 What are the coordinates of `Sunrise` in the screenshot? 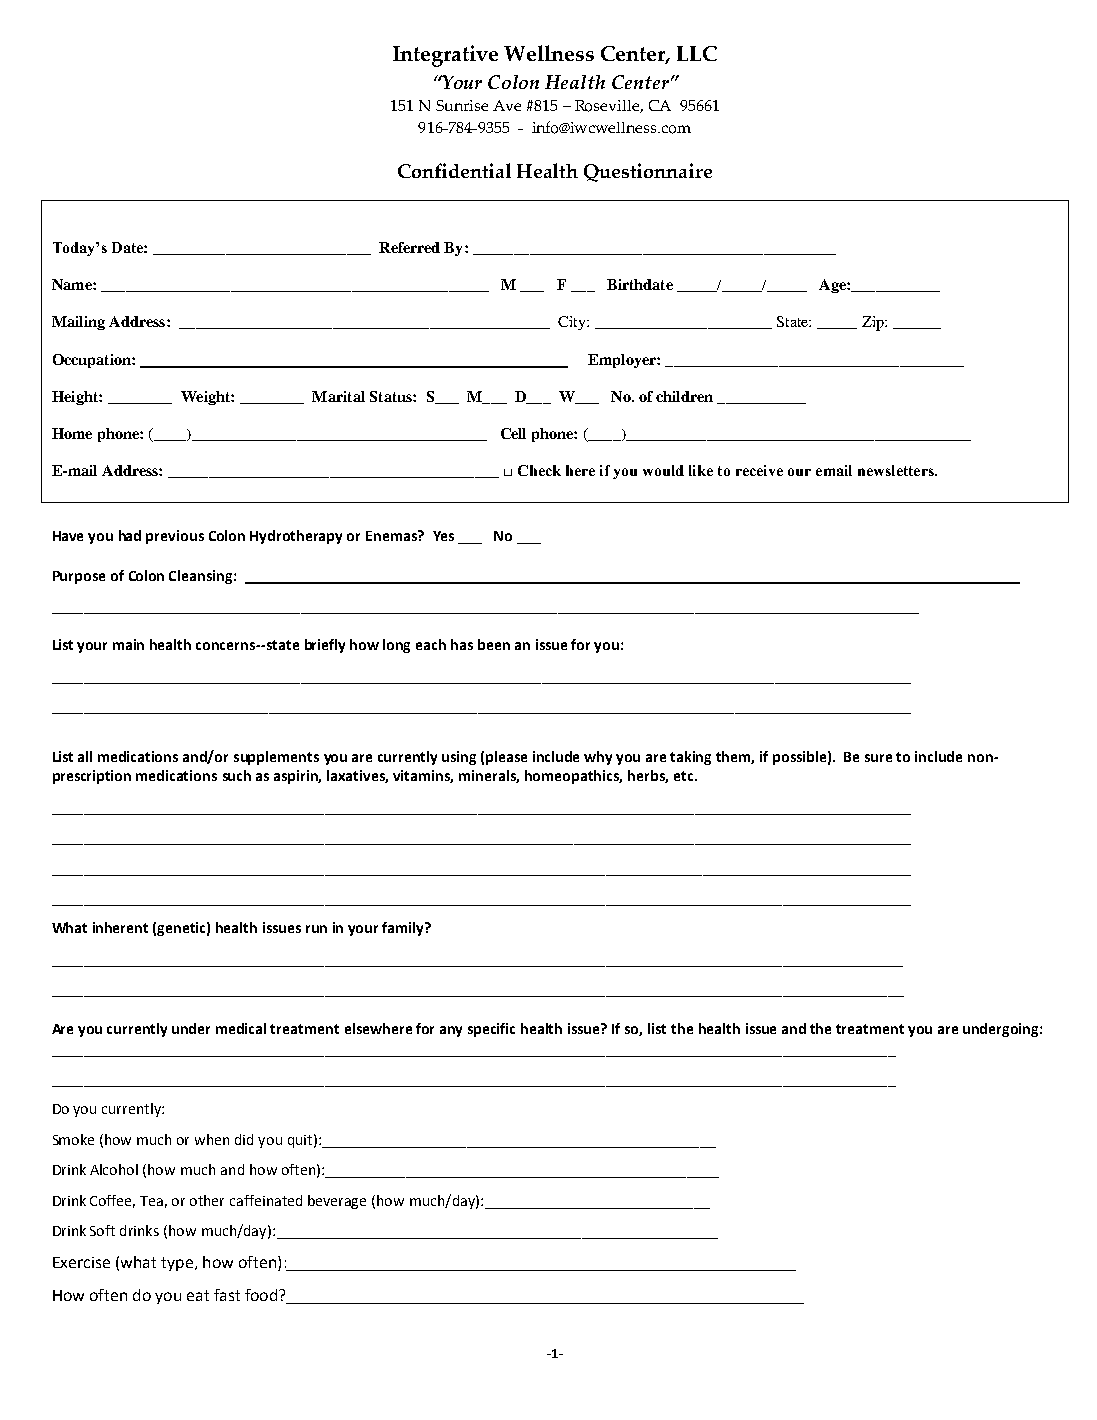 It's located at (462, 105).
